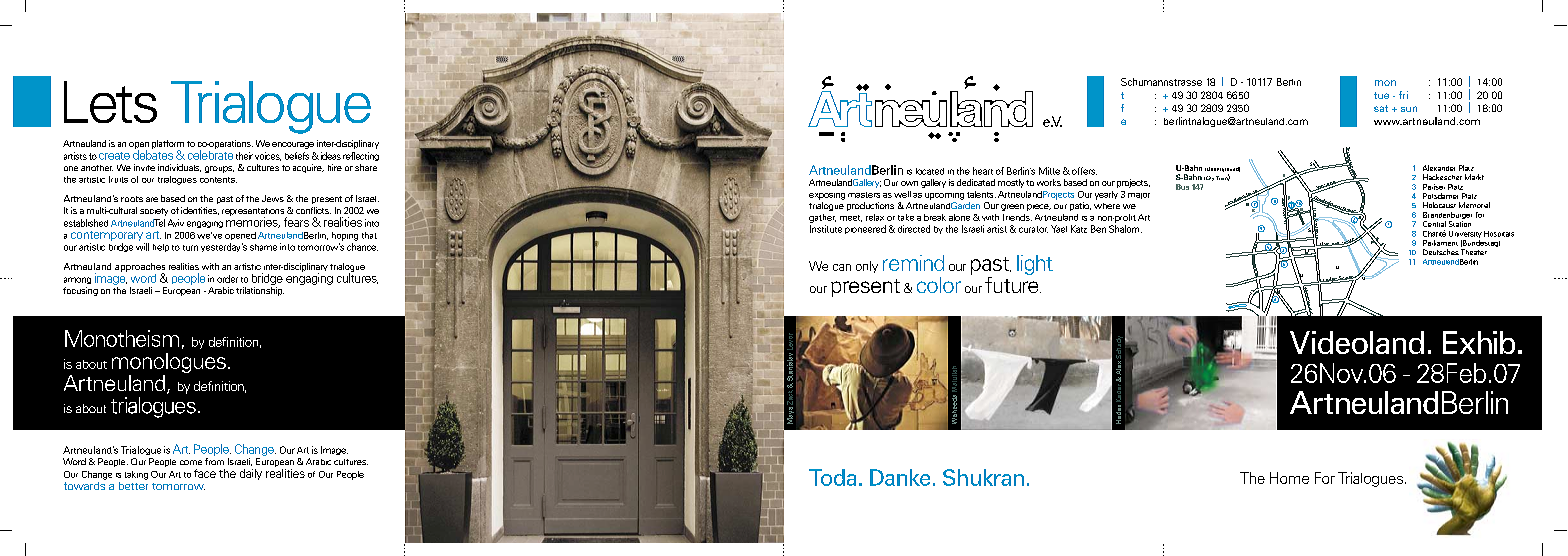 This screenshot has height=556, width=1568. Describe the element at coordinates (1289, 478) in the screenshot. I see `Home` at that location.
